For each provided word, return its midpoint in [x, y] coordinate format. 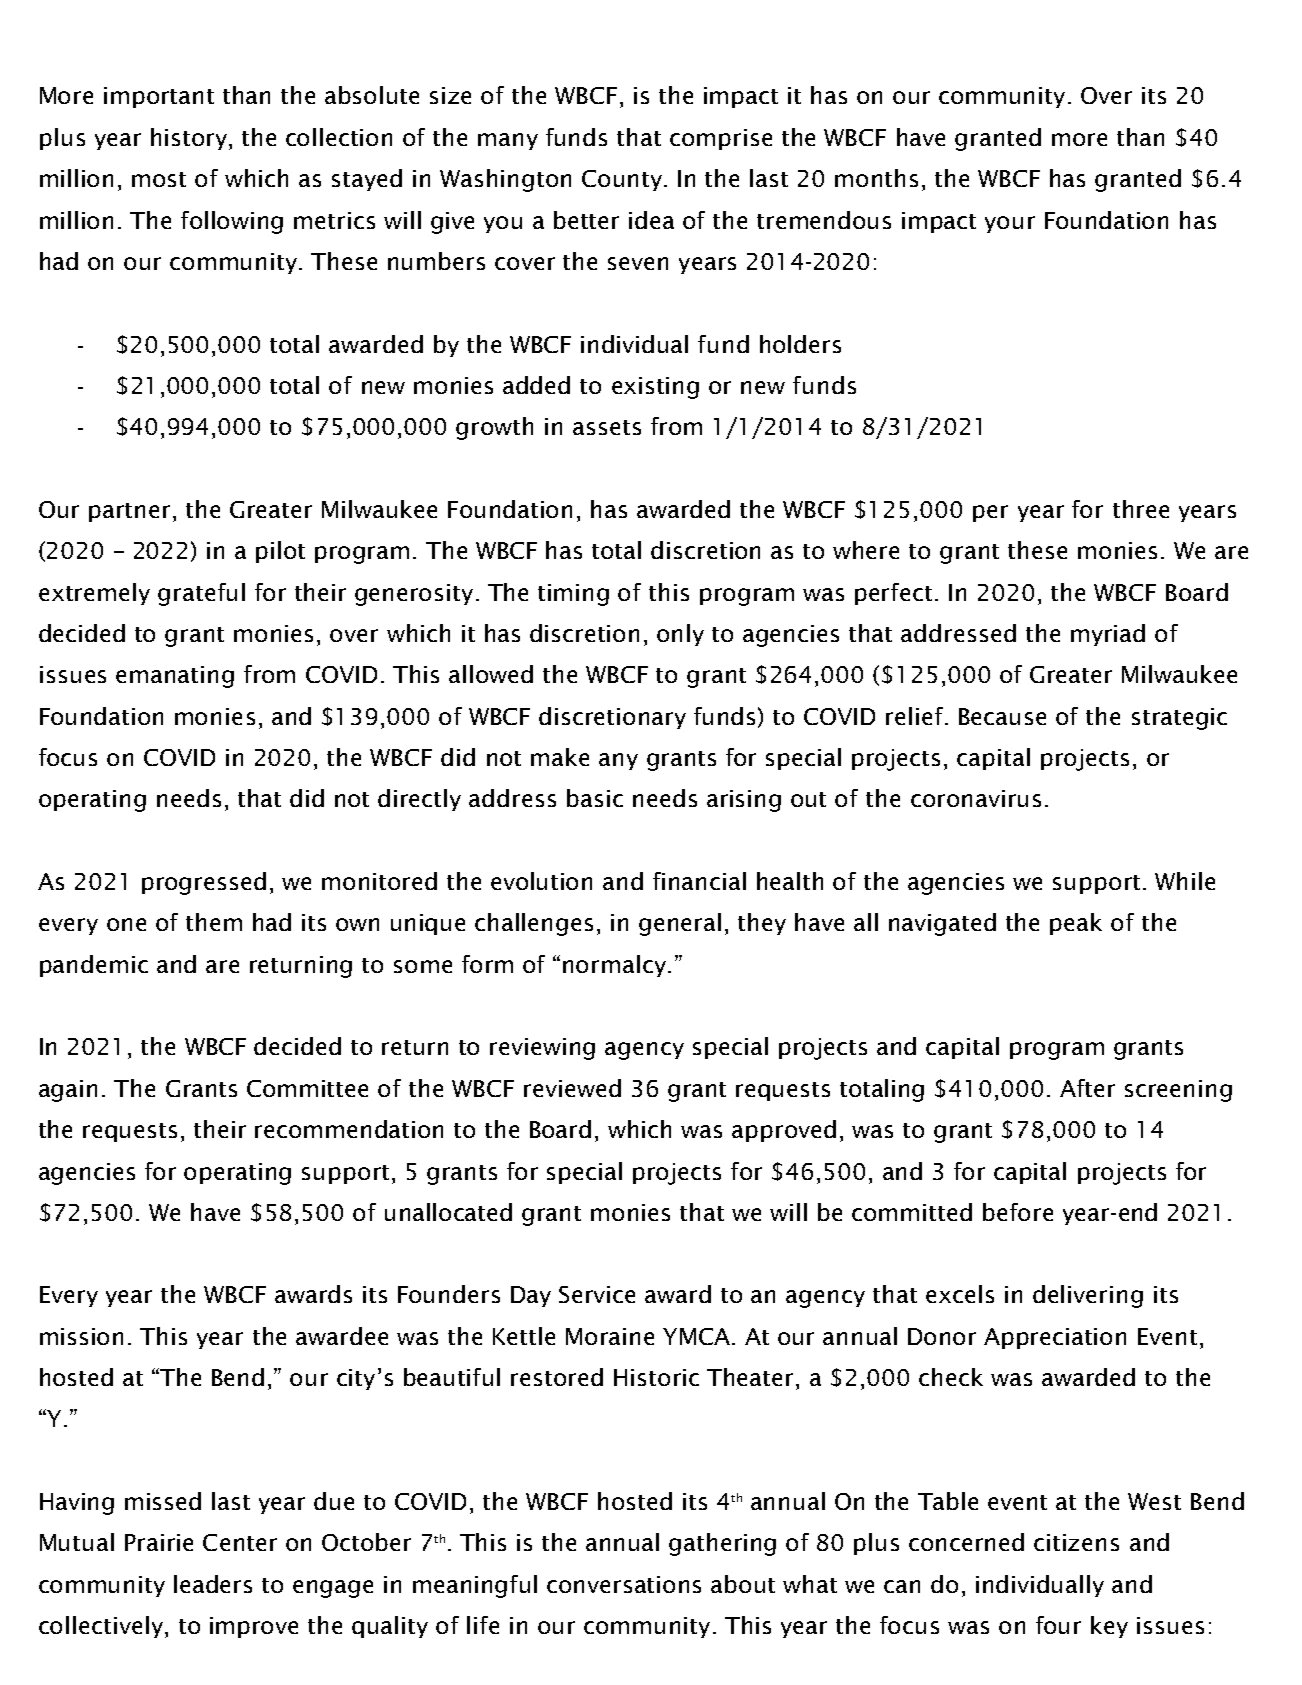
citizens [1076, 1542]
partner [129, 512]
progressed [204, 883]
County [623, 180]
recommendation [349, 1129]
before [1018, 1212]
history [190, 139]
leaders [213, 1584]
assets [607, 427]
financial [699, 881]
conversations [624, 1584]
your [1010, 224]
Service [597, 1294]
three [1141, 509]
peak [1076, 924]
